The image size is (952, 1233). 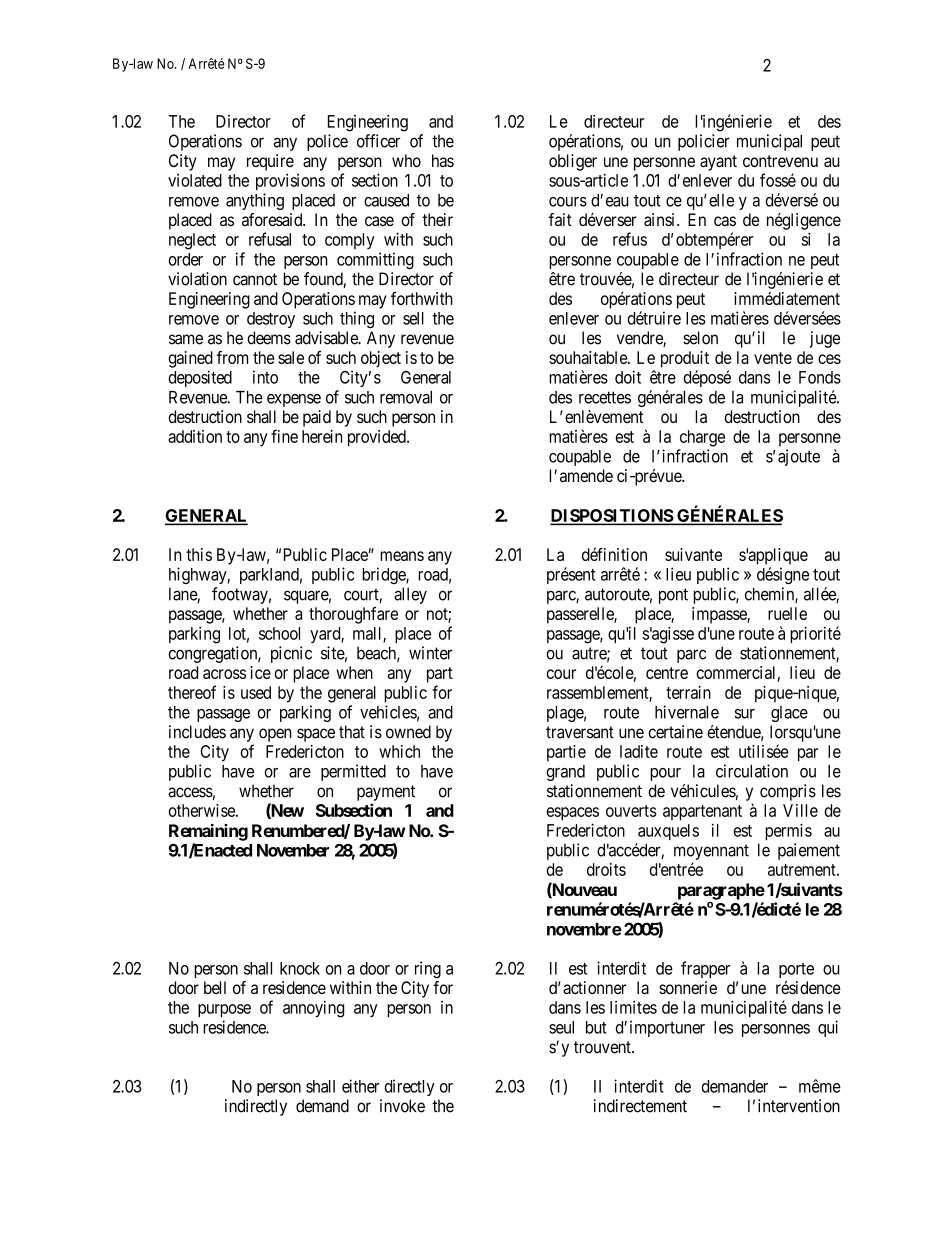 I want to click on Ville, so click(x=800, y=810).
